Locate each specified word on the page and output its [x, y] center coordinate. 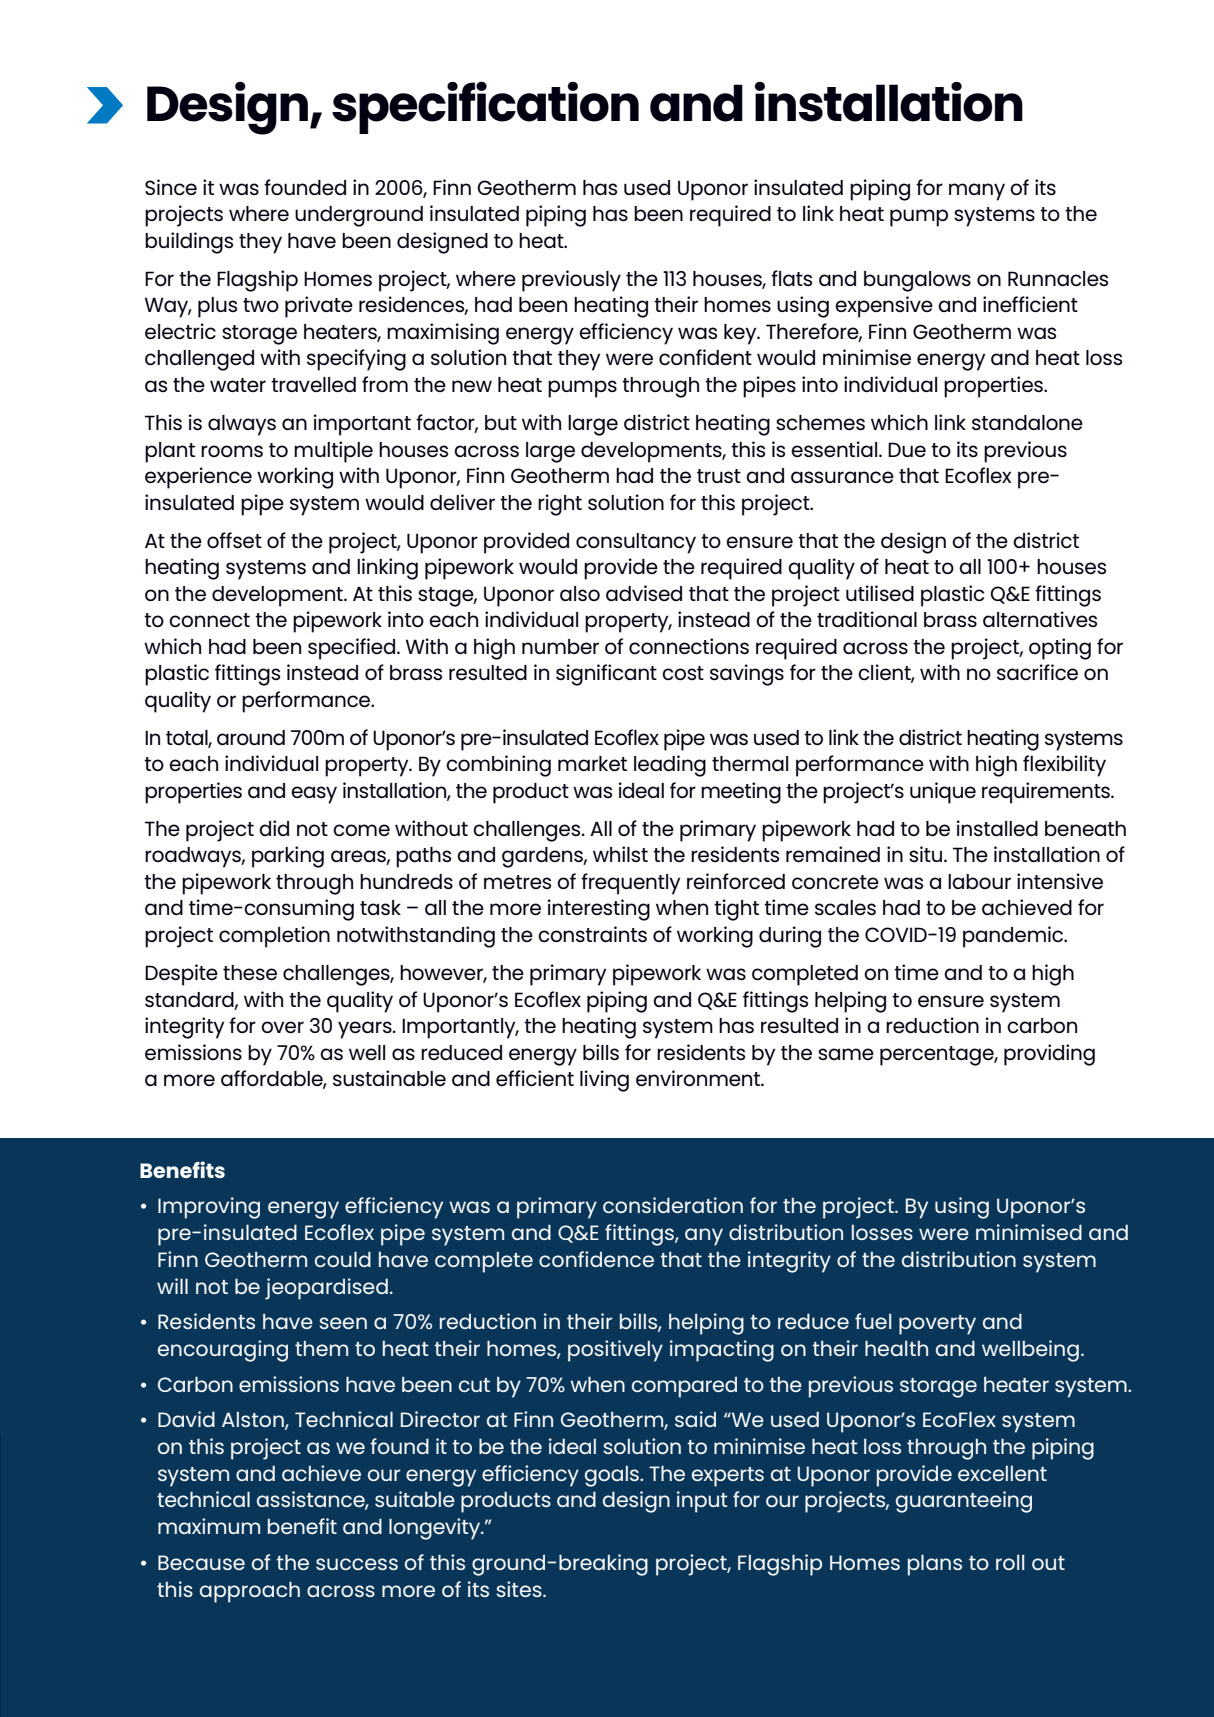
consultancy [636, 543]
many [977, 192]
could [343, 1259]
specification [485, 108]
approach [250, 1592]
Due [907, 449]
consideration [673, 1205]
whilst [620, 854]
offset [234, 540]
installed [997, 828]
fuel [873, 1321]
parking [288, 857]
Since [171, 187]
